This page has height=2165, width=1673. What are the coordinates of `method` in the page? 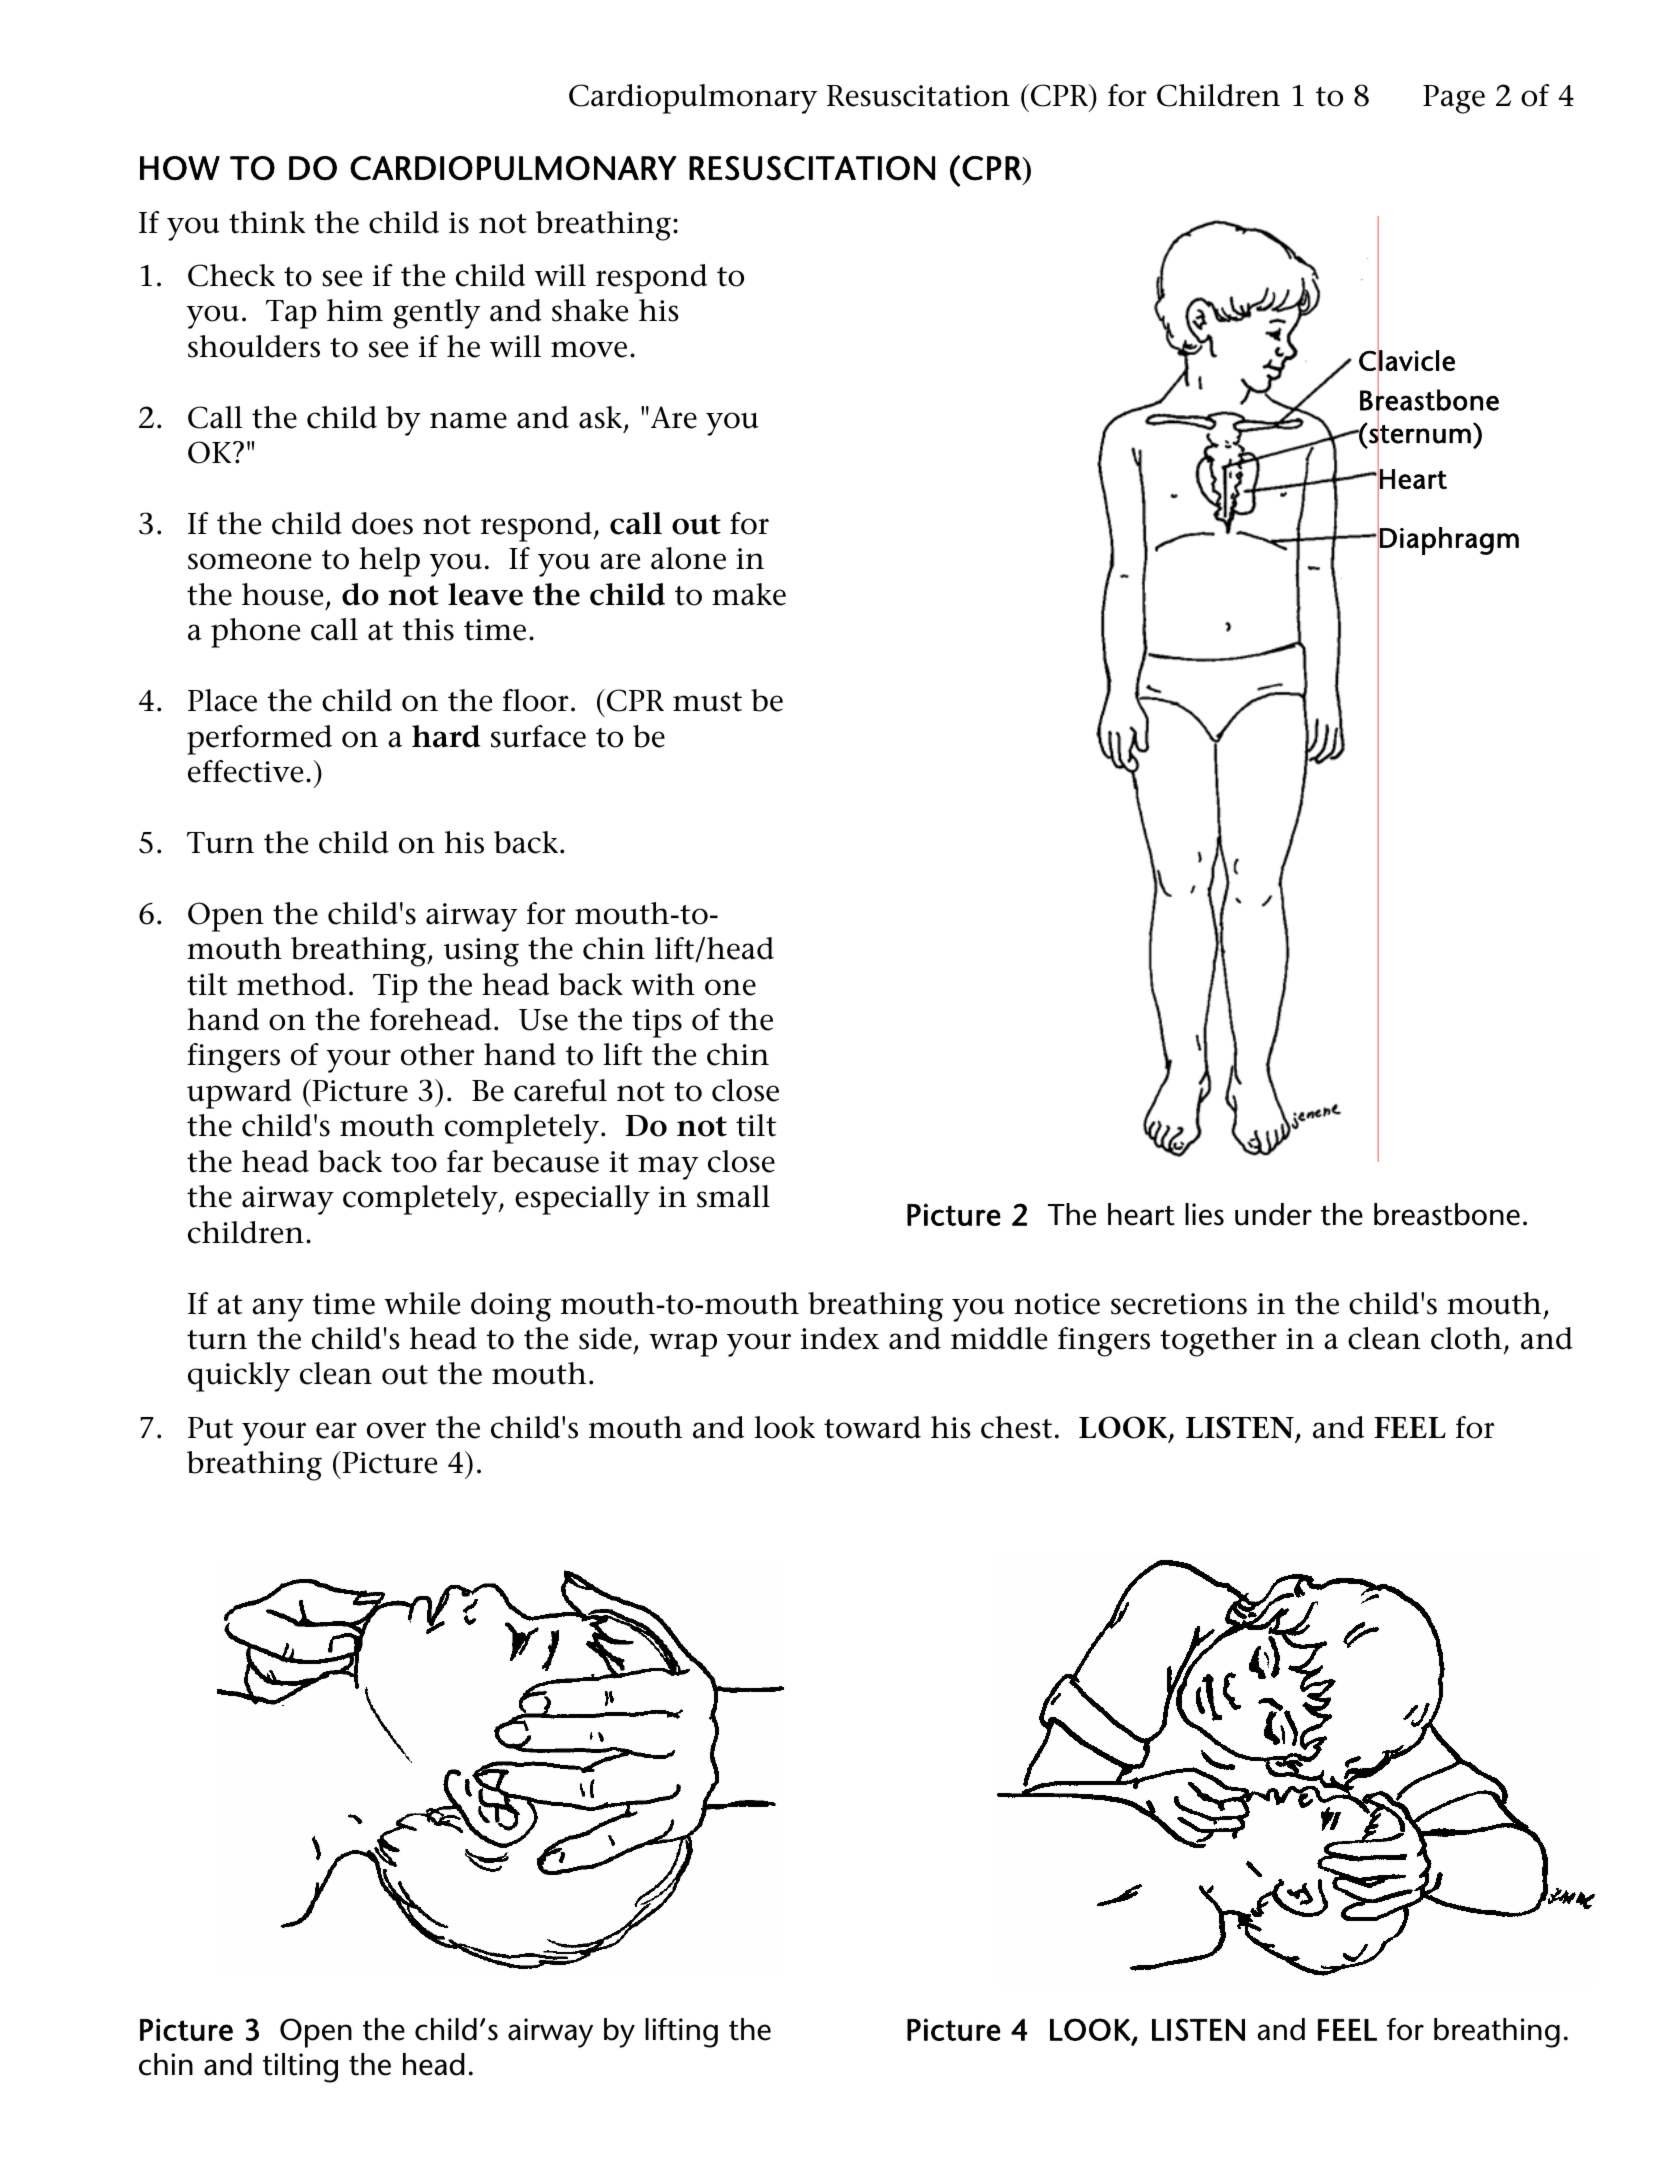 It's located at (291, 984).
